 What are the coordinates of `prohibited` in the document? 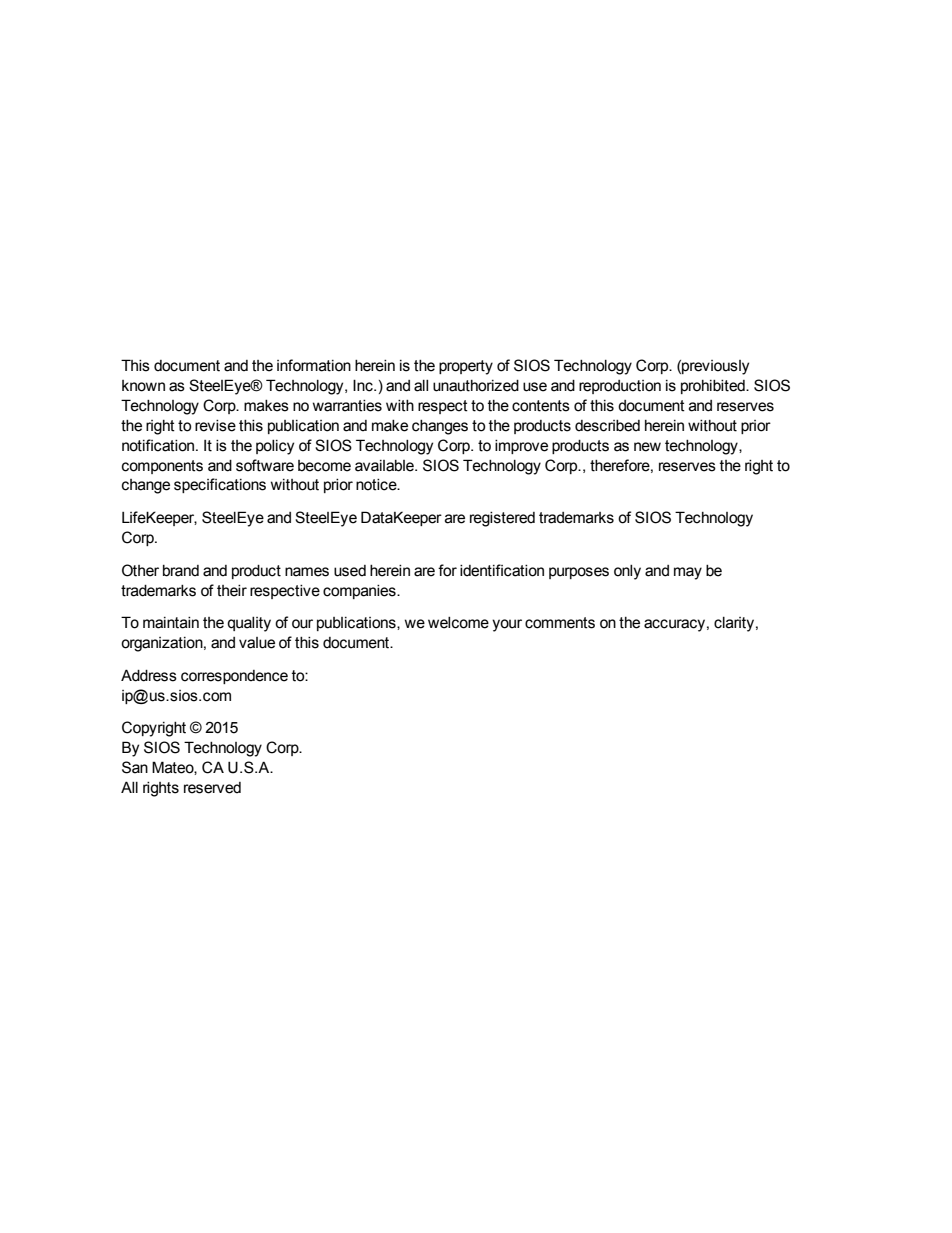 It's located at (714, 387).
